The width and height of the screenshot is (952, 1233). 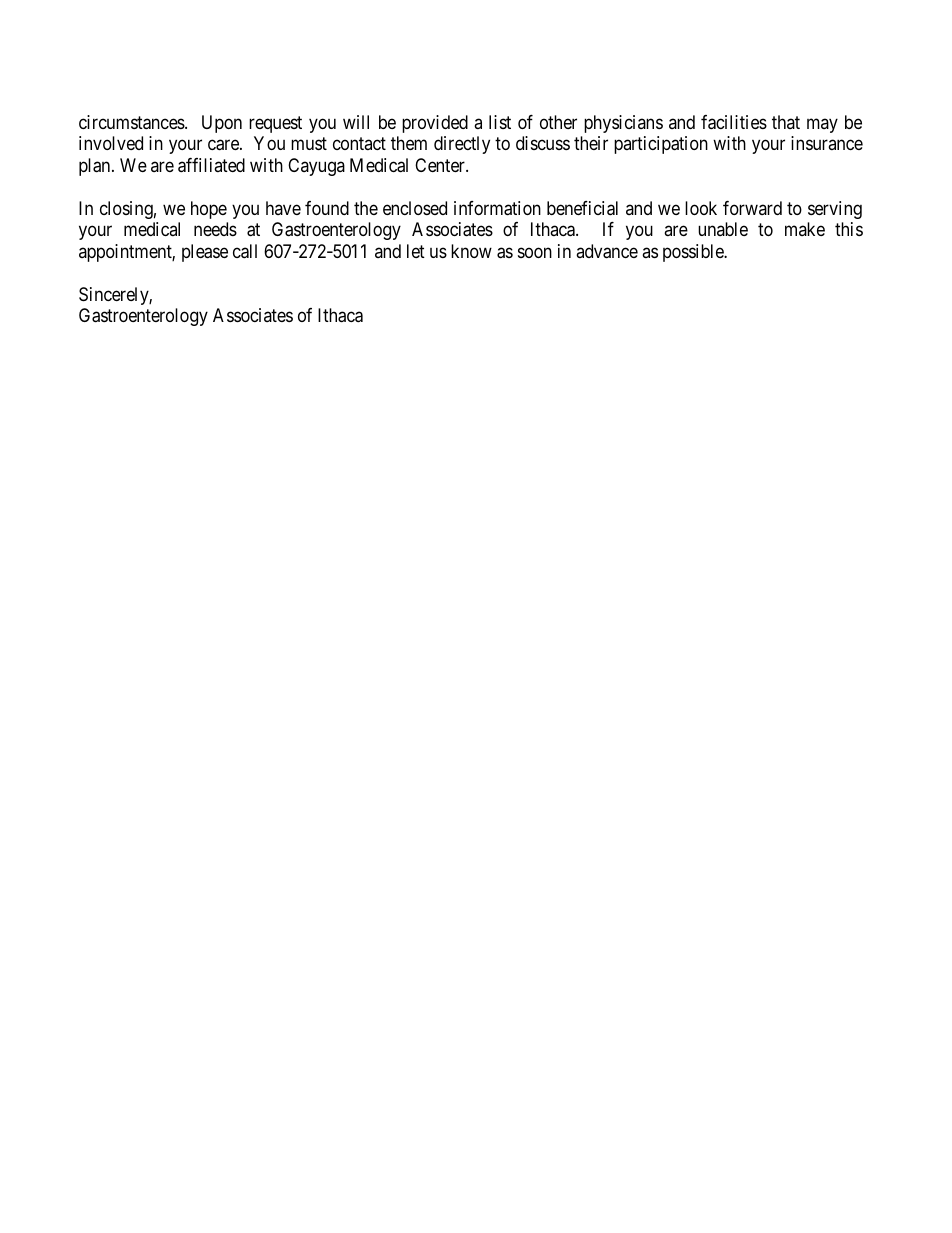 I want to click on participation, so click(x=661, y=145).
